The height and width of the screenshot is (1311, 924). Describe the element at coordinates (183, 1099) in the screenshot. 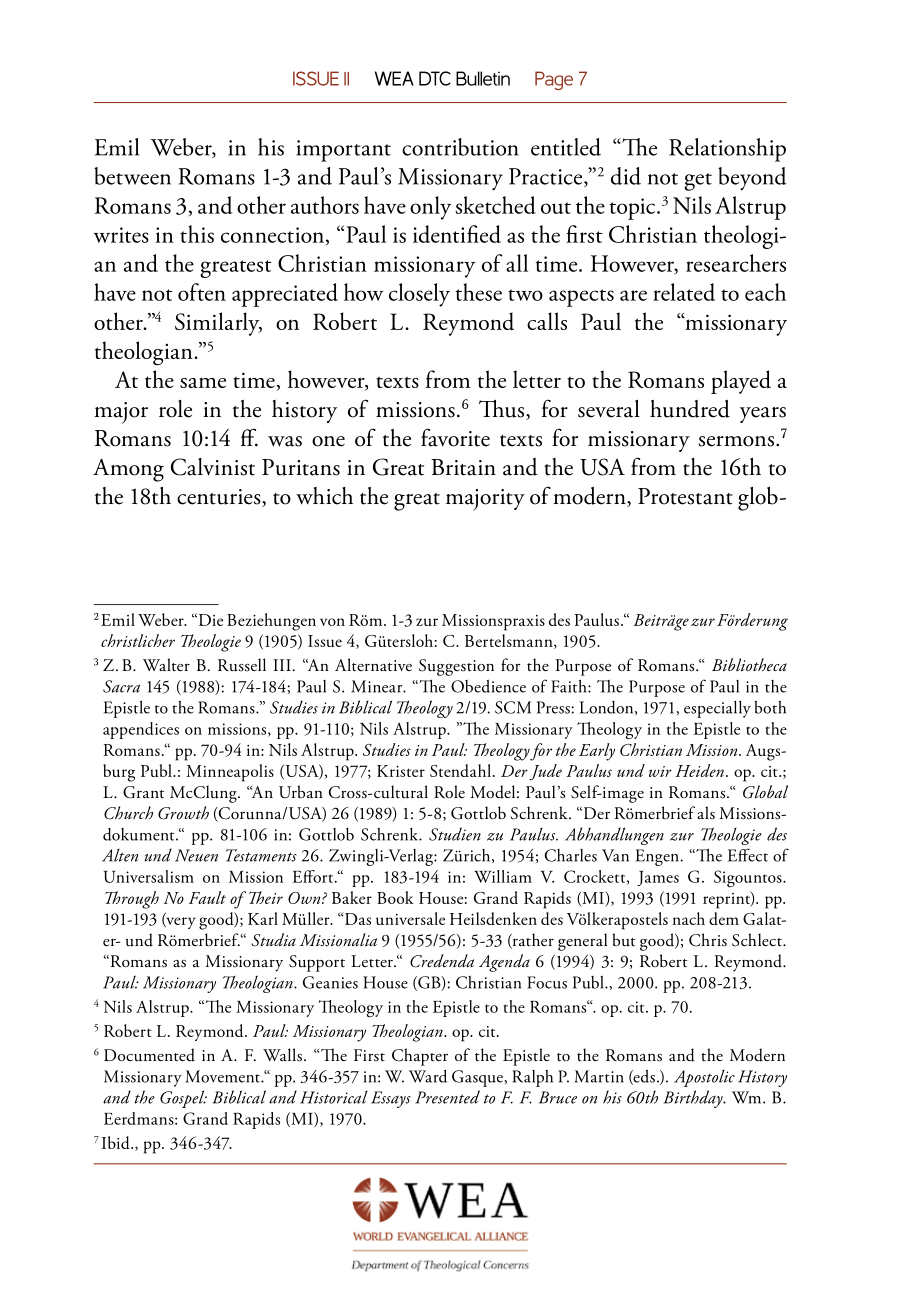

I see `Gospel` at that location.
